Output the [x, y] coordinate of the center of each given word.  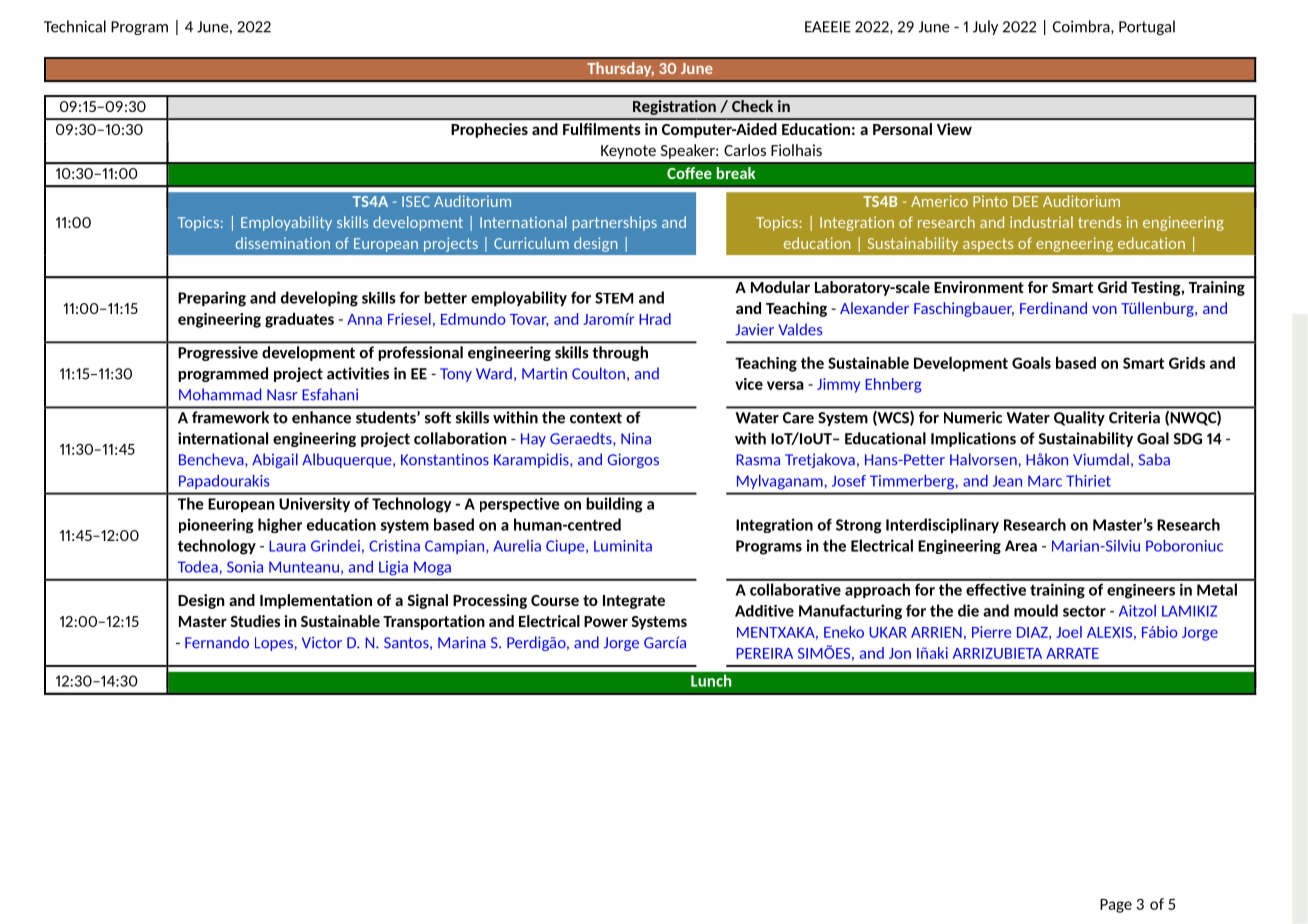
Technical [75, 26]
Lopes [274, 644]
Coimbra [1081, 26]
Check [752, 106]
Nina [636, 439]
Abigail [275, 460]
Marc [1045, 481]
